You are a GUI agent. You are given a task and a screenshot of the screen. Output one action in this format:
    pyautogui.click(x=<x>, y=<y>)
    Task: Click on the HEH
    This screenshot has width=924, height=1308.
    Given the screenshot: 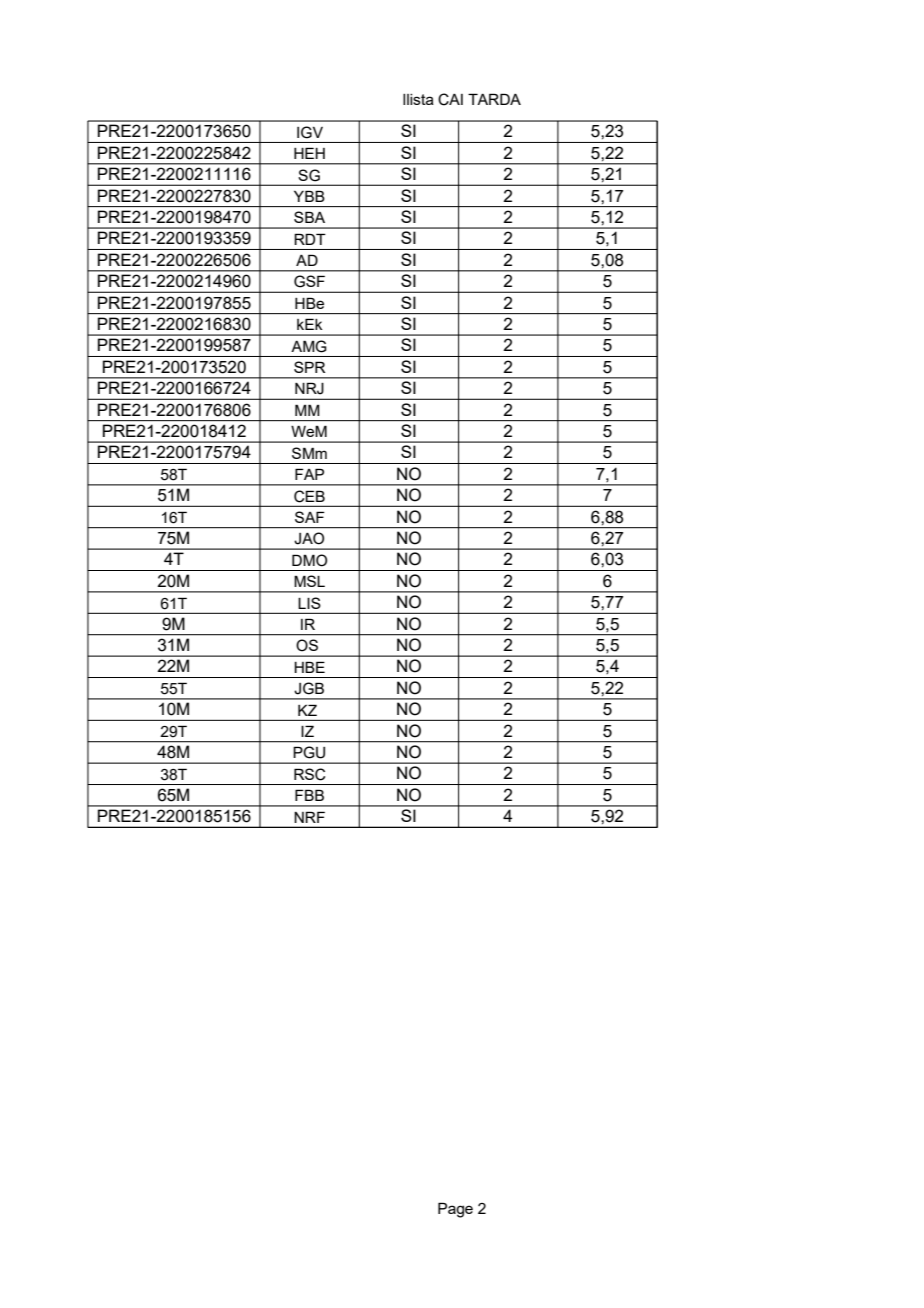 What is the action you would take?
    pyautogui.click(x=309, y=153)
